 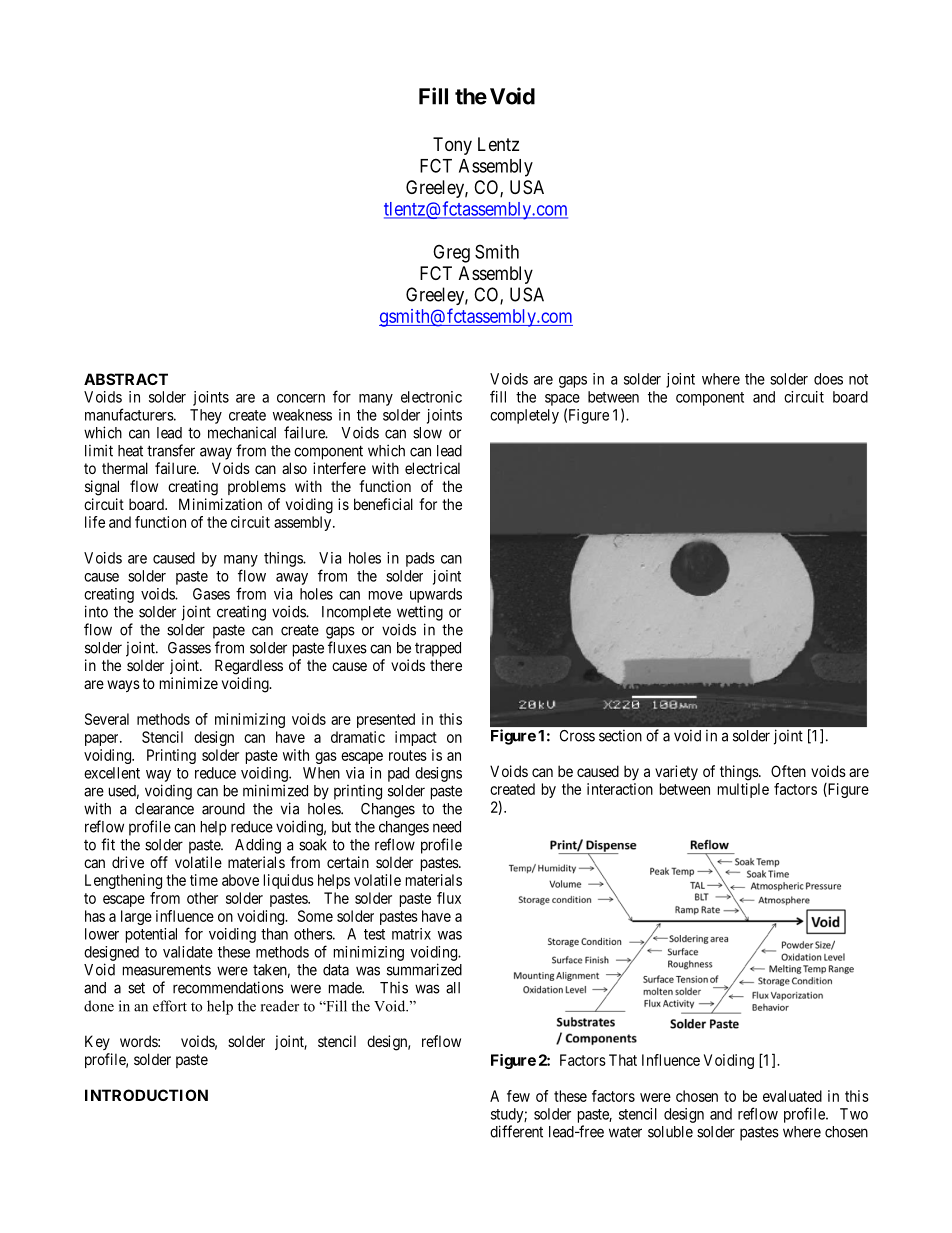 I want to click on Gasses, so click(x=189, y=648).
